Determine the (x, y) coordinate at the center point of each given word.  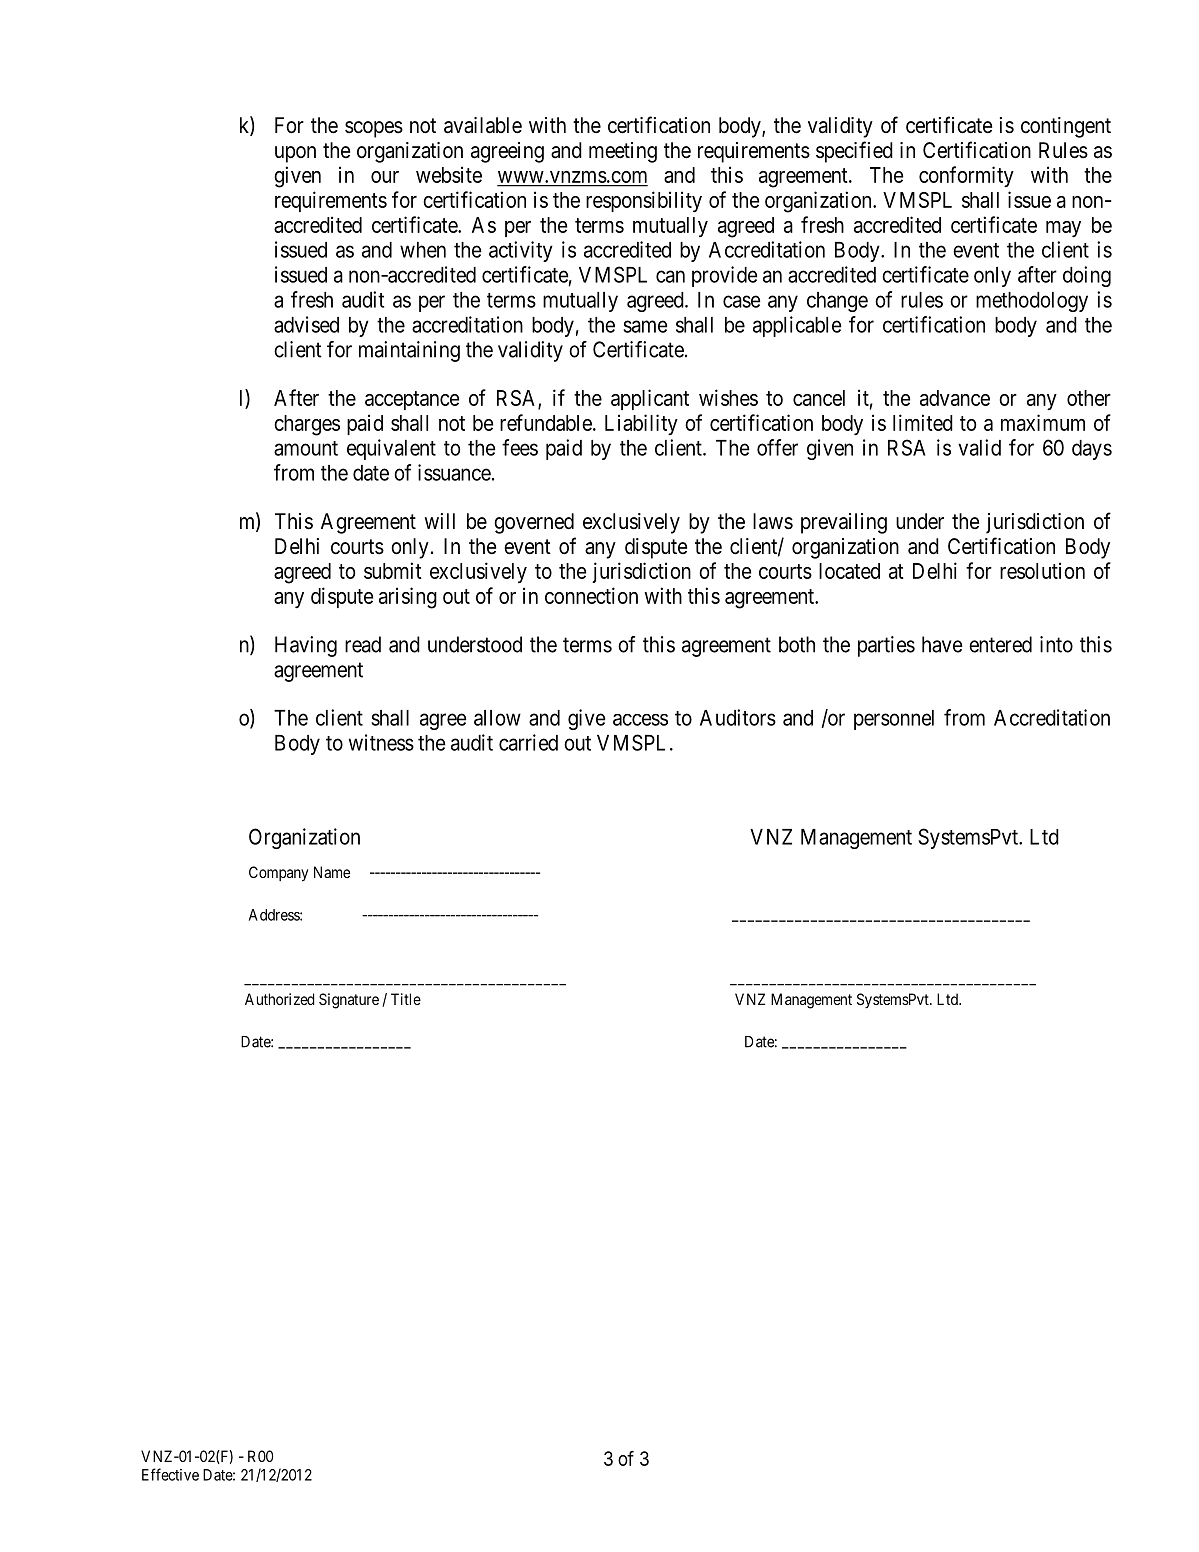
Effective (170, 1474)
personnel (894, 720)
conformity (966, 176)
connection (591, 595)
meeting (623, 152)
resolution (1042, 570)
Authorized (279, 999)
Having (306, 646)
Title (406, 999)
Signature (349, 1001)
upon (295, 154)
